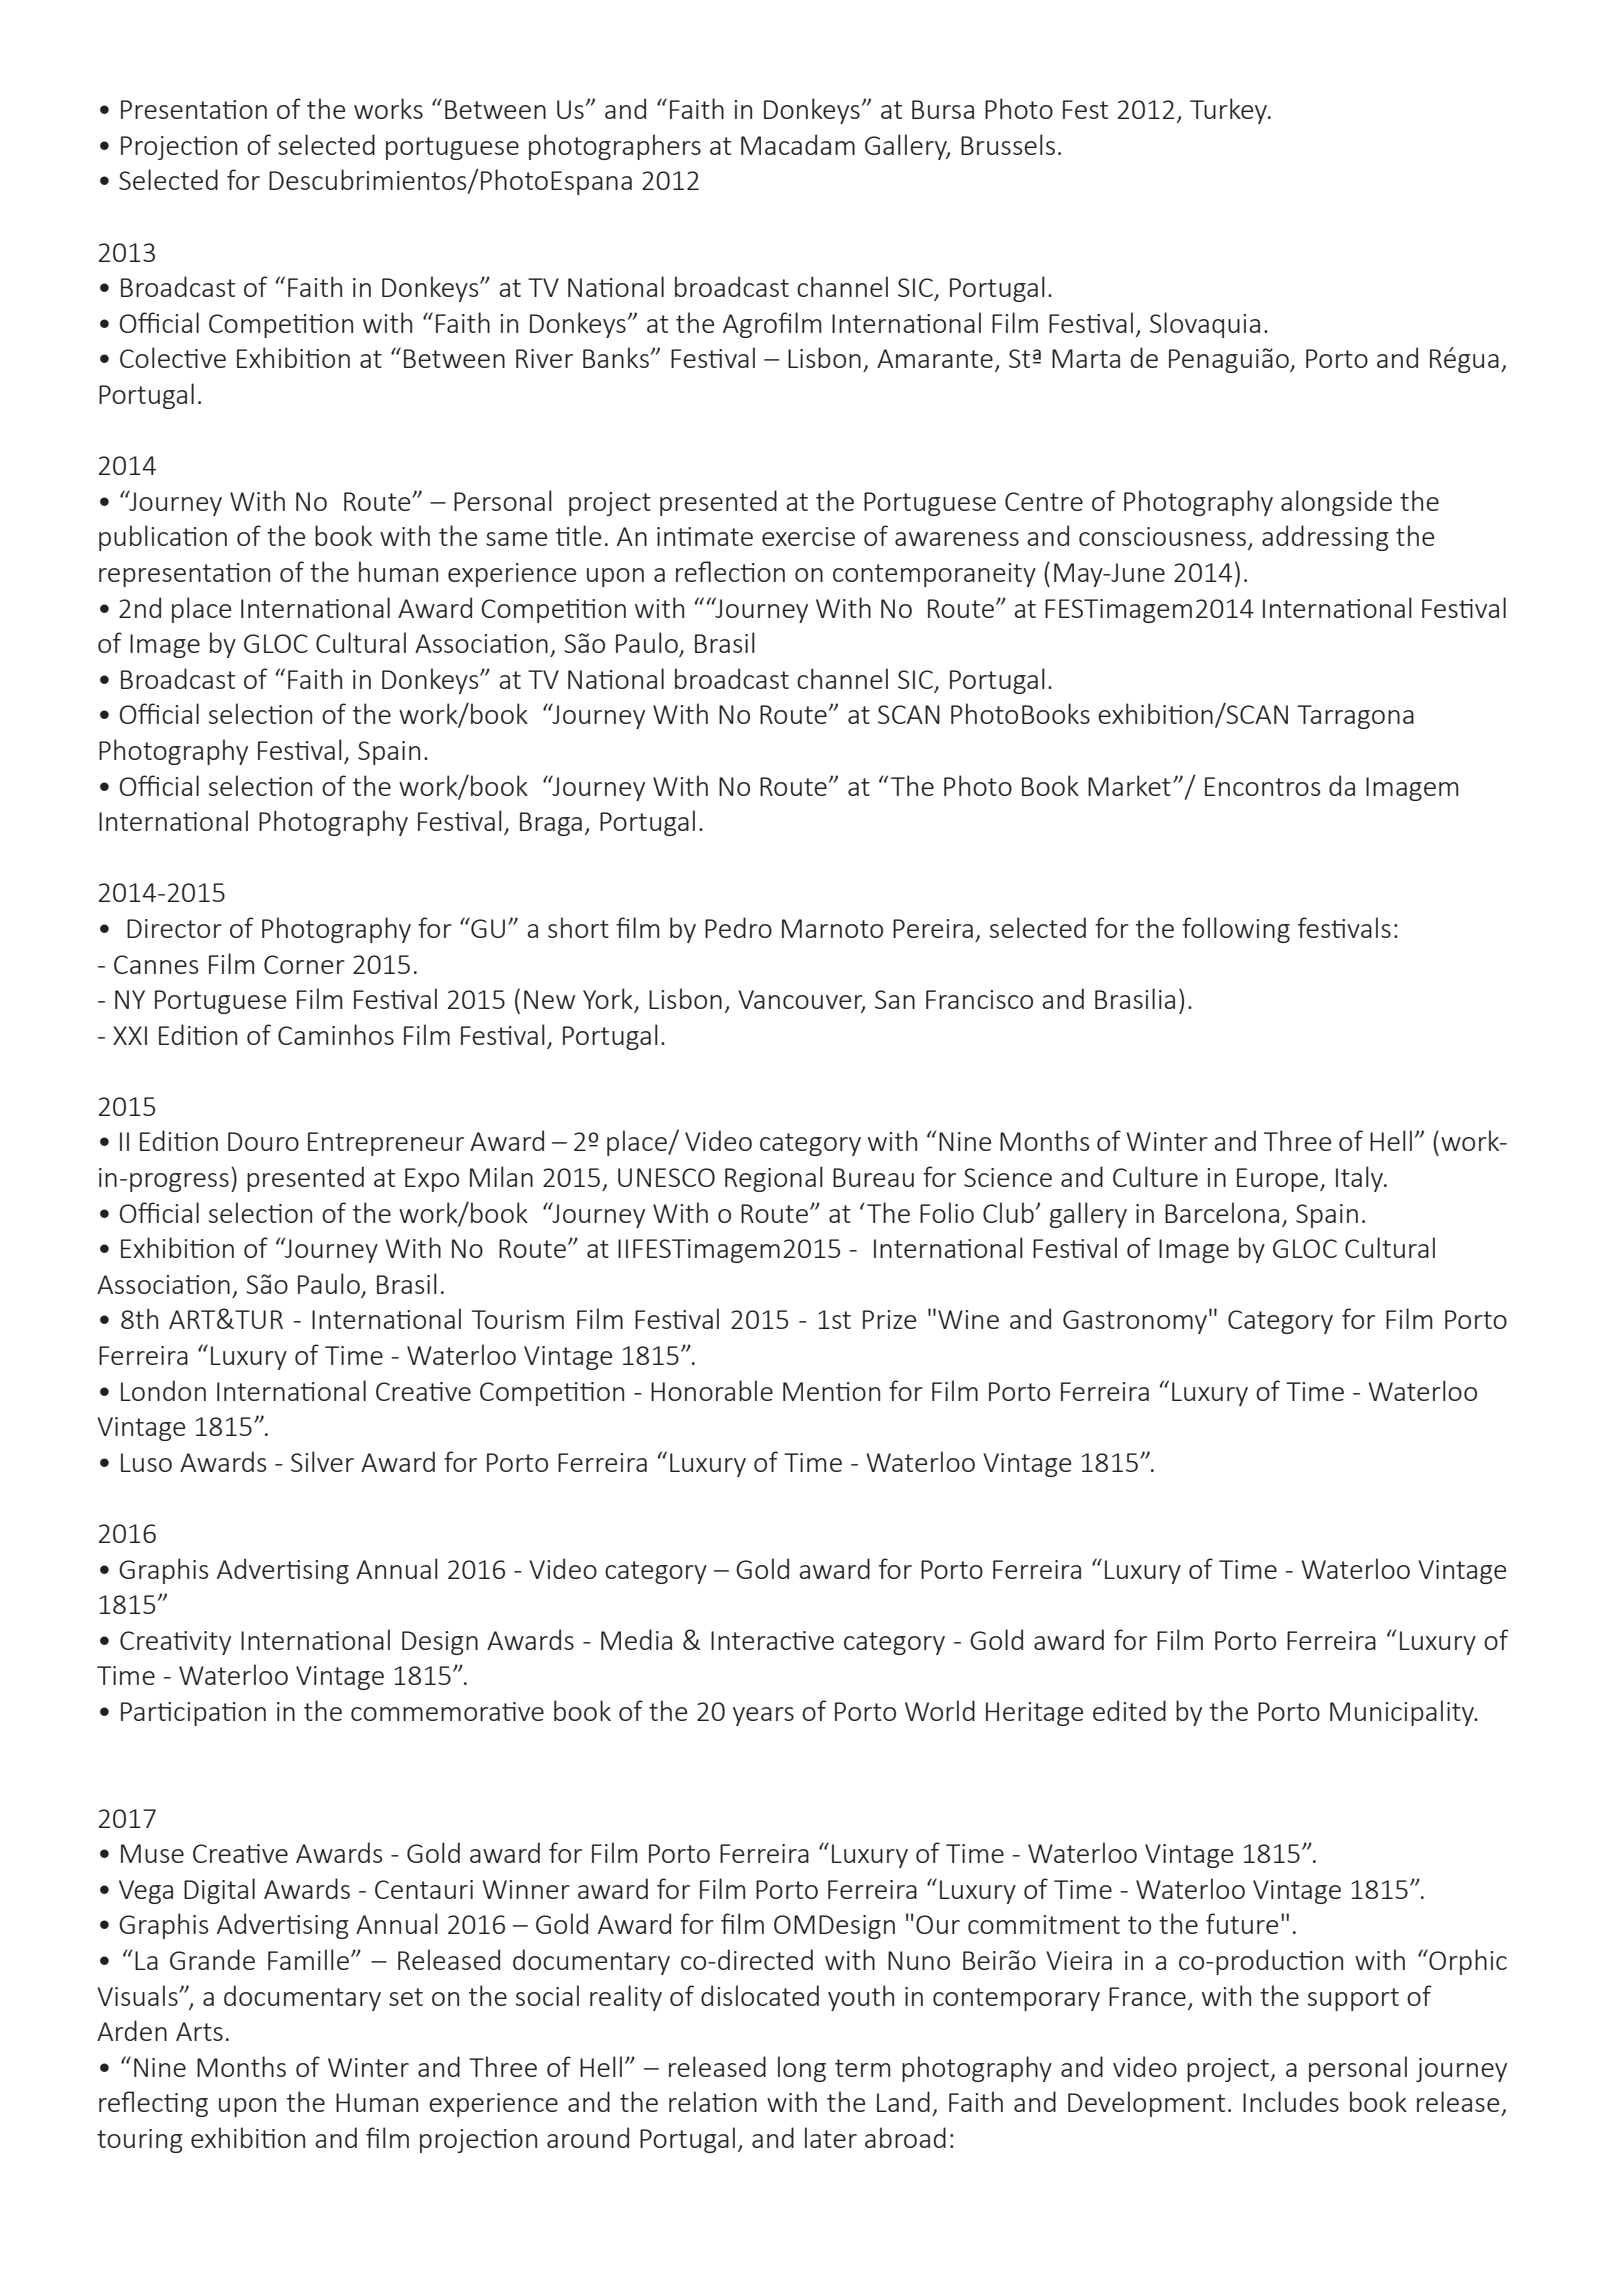 The height and width of the screenshot is (2270, 1605). Describe the element at coordinates (544, 358) in the screenshot. I see `River` at that location.
